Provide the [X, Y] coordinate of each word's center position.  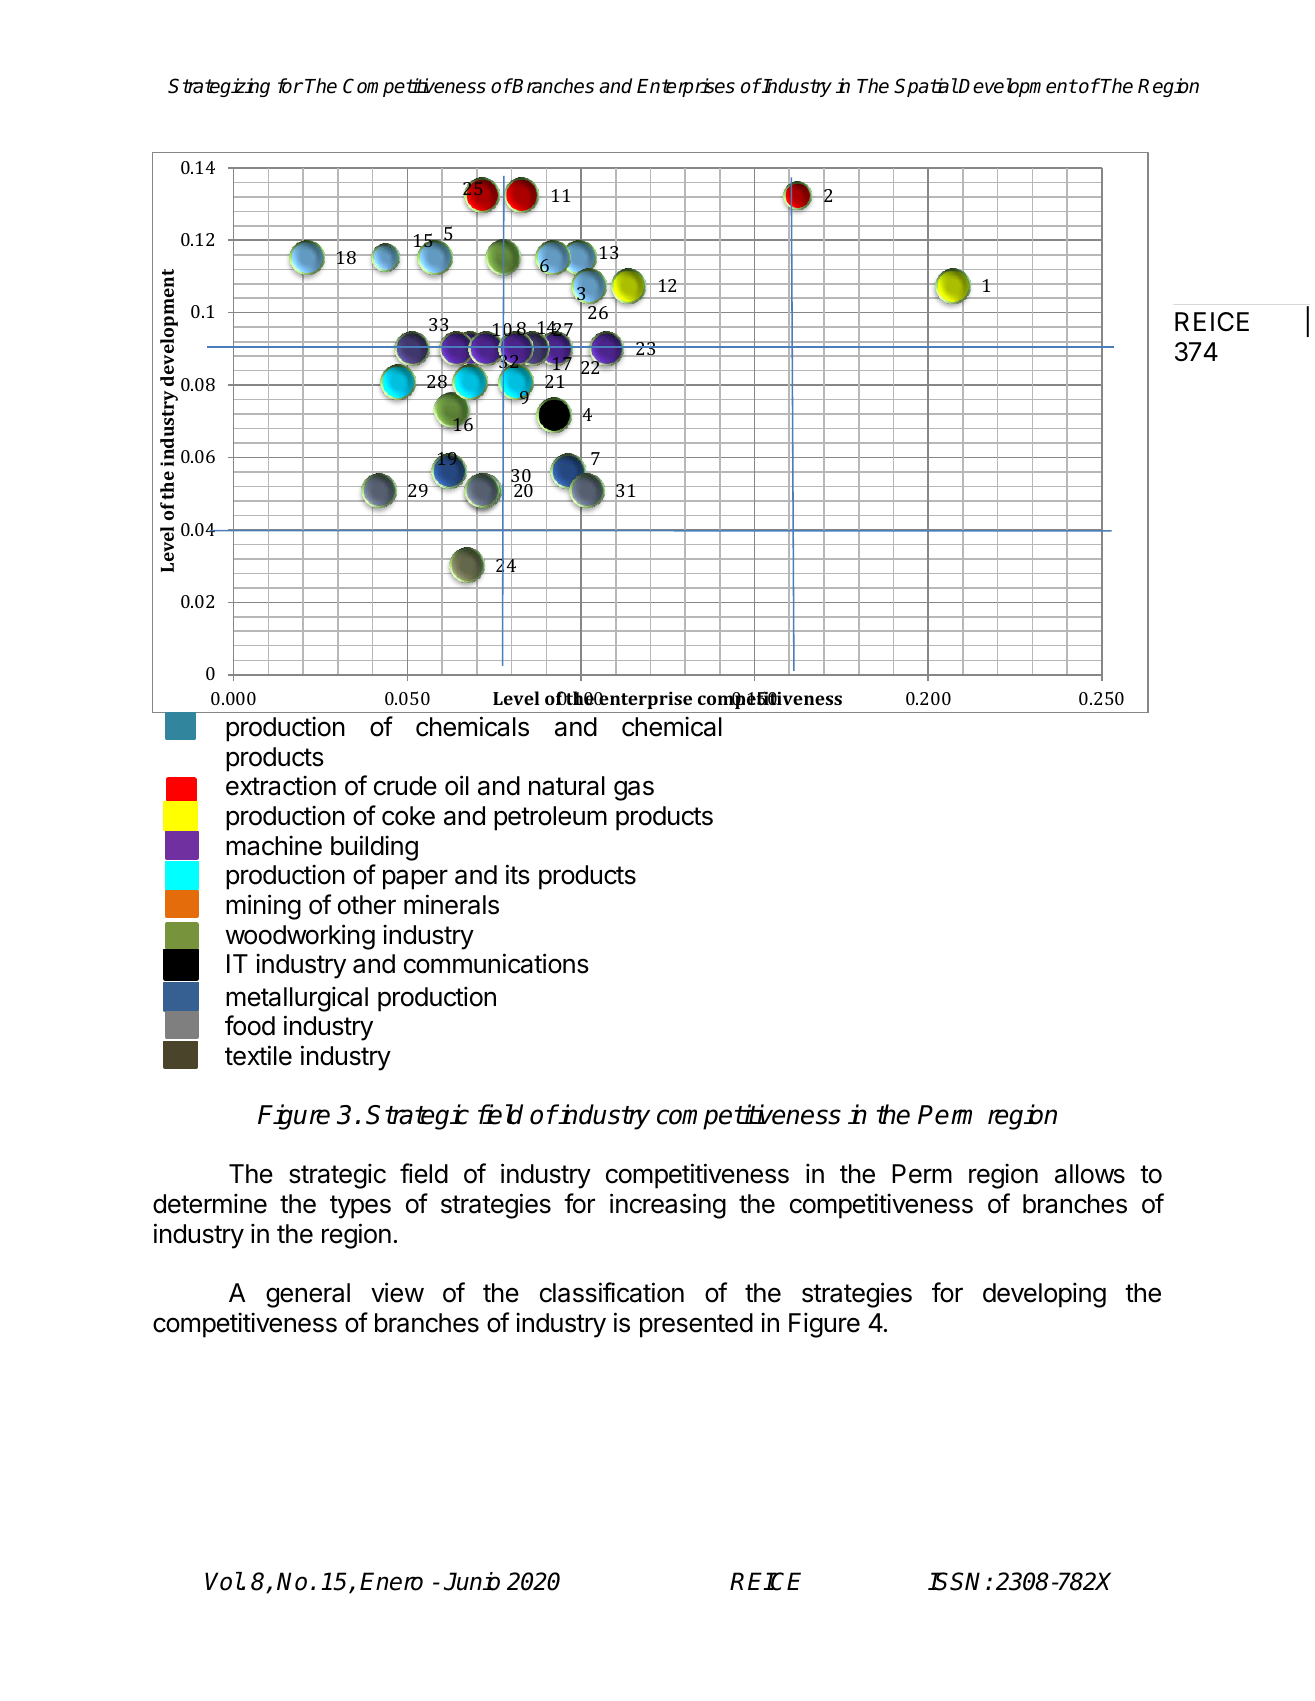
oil [457, 785]
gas [634, 790]
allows [1090, 1174]
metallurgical [297, 999]
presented [696, 1325]
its [518, 874]
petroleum [550, 818]
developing [1044, 1295]
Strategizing [219, 87]
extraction [281, 785]
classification [612, 1292]
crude [405, 786]
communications [496, 963]
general [308, 1295]
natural [567, 786]
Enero [391, 1581]
